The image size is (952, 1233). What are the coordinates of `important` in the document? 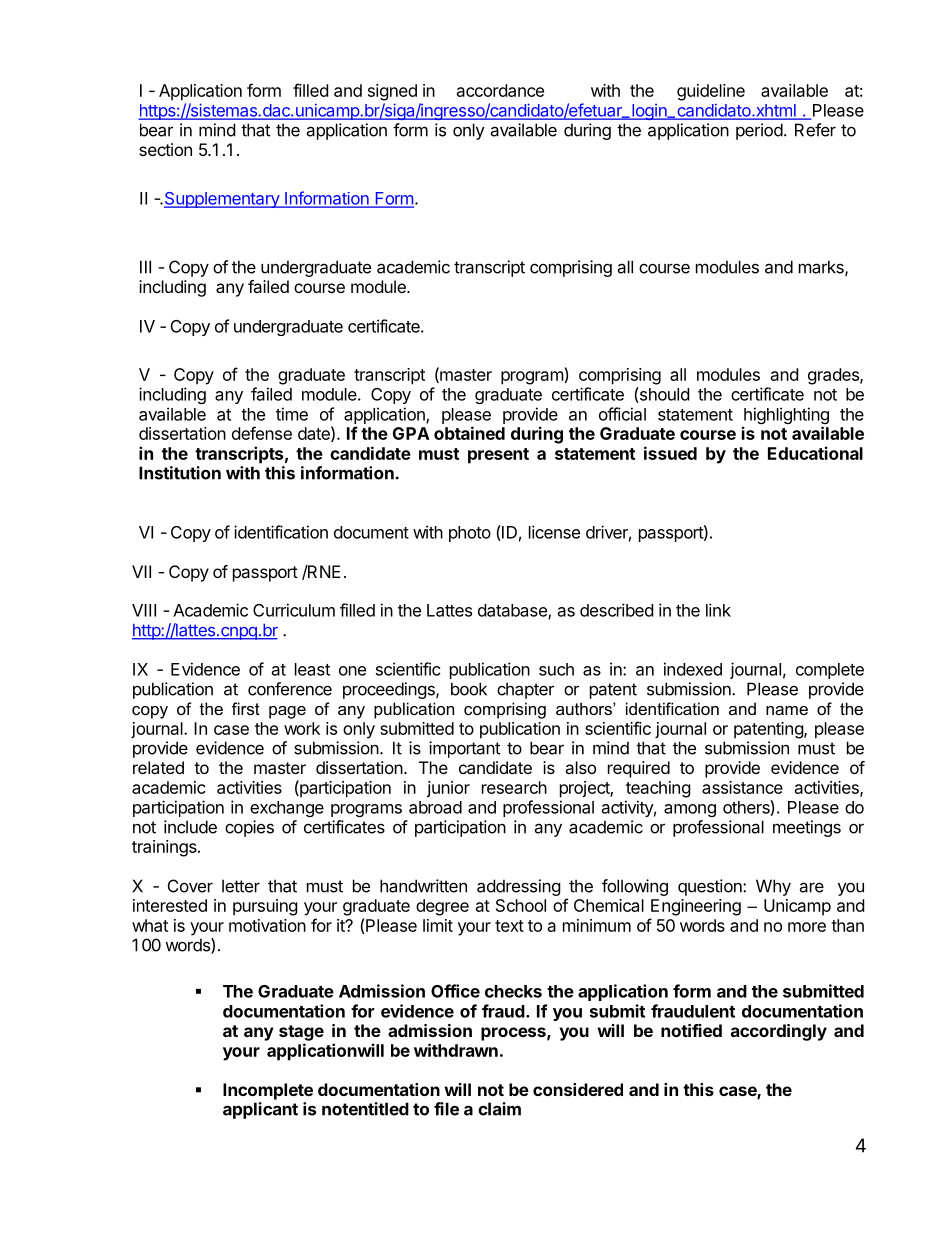 It's located at (464, 749).
